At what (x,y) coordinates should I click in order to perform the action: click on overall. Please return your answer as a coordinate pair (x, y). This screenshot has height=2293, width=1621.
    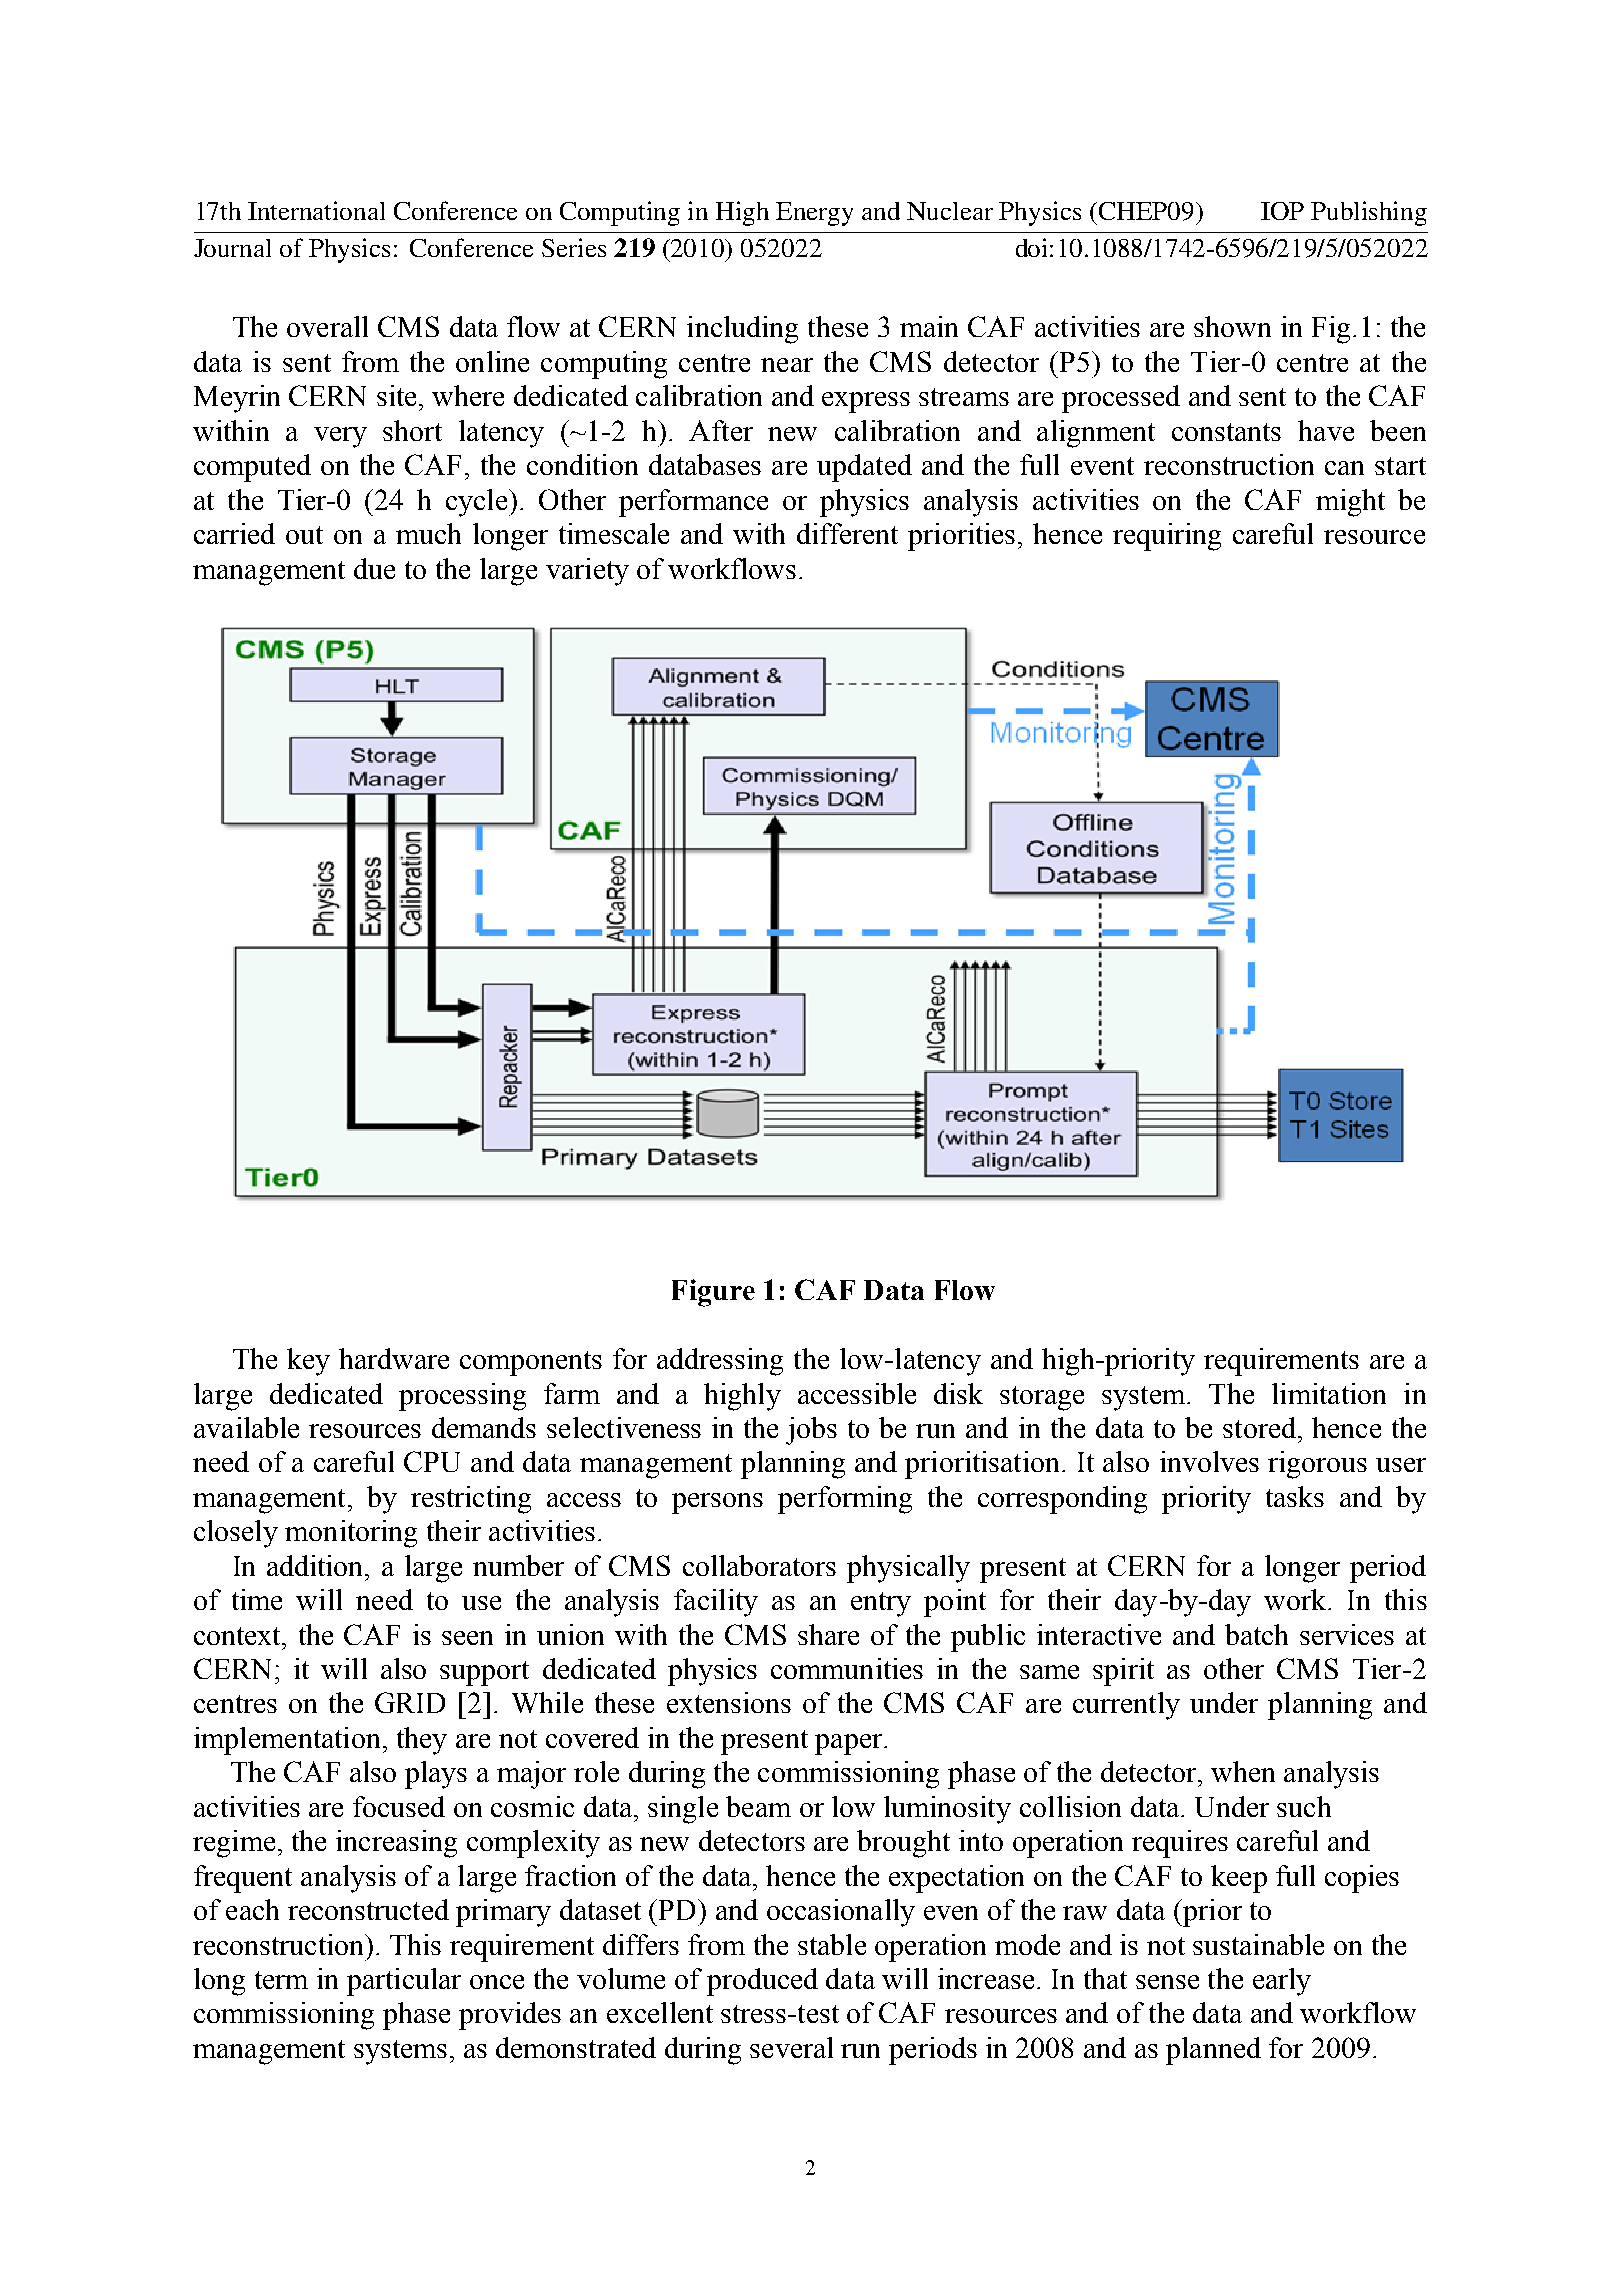
    Looking at the image, I should click on (327, 326).
